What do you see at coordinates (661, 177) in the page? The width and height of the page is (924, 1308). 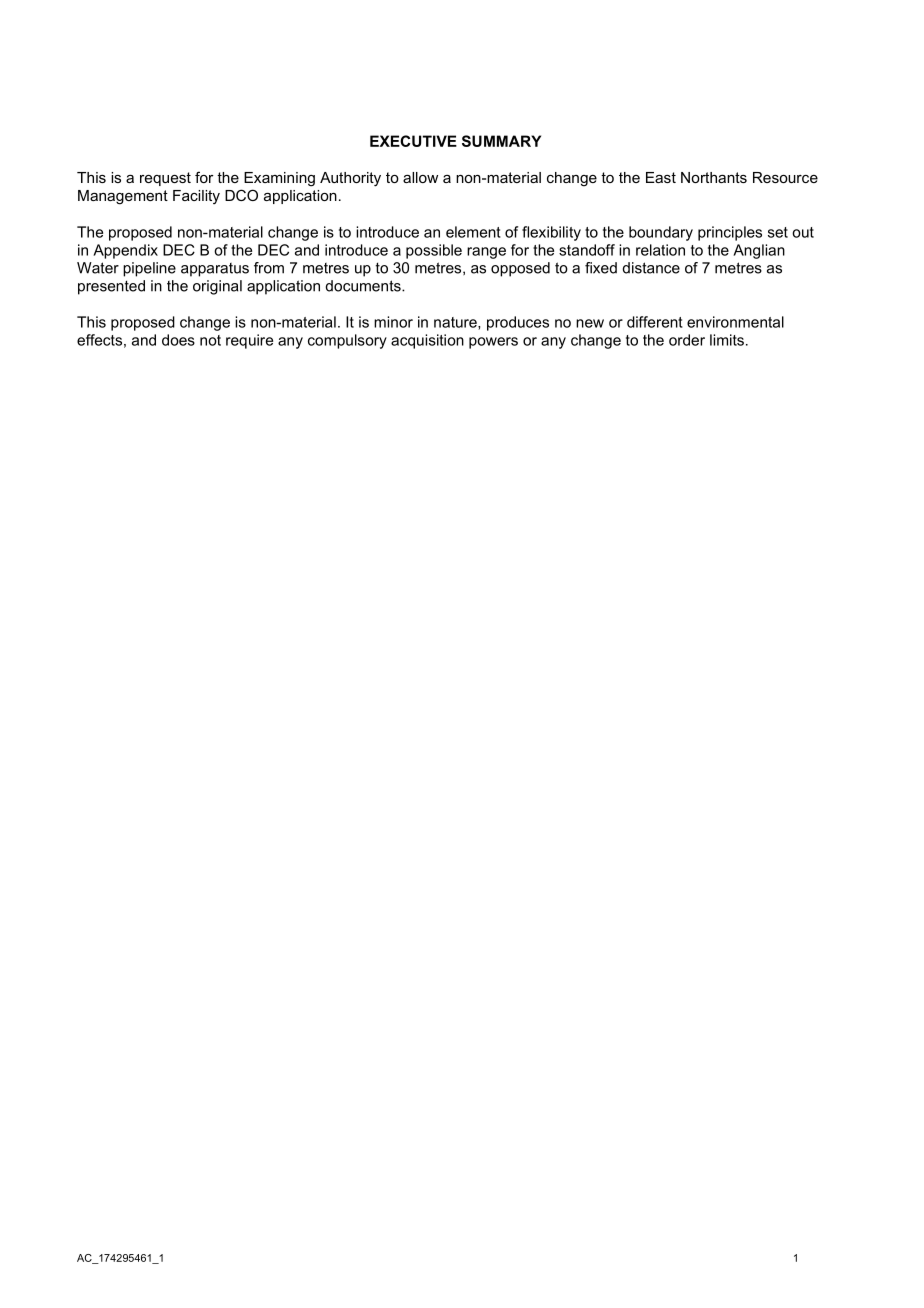 I see `East` at bounding box center [661, 177].
